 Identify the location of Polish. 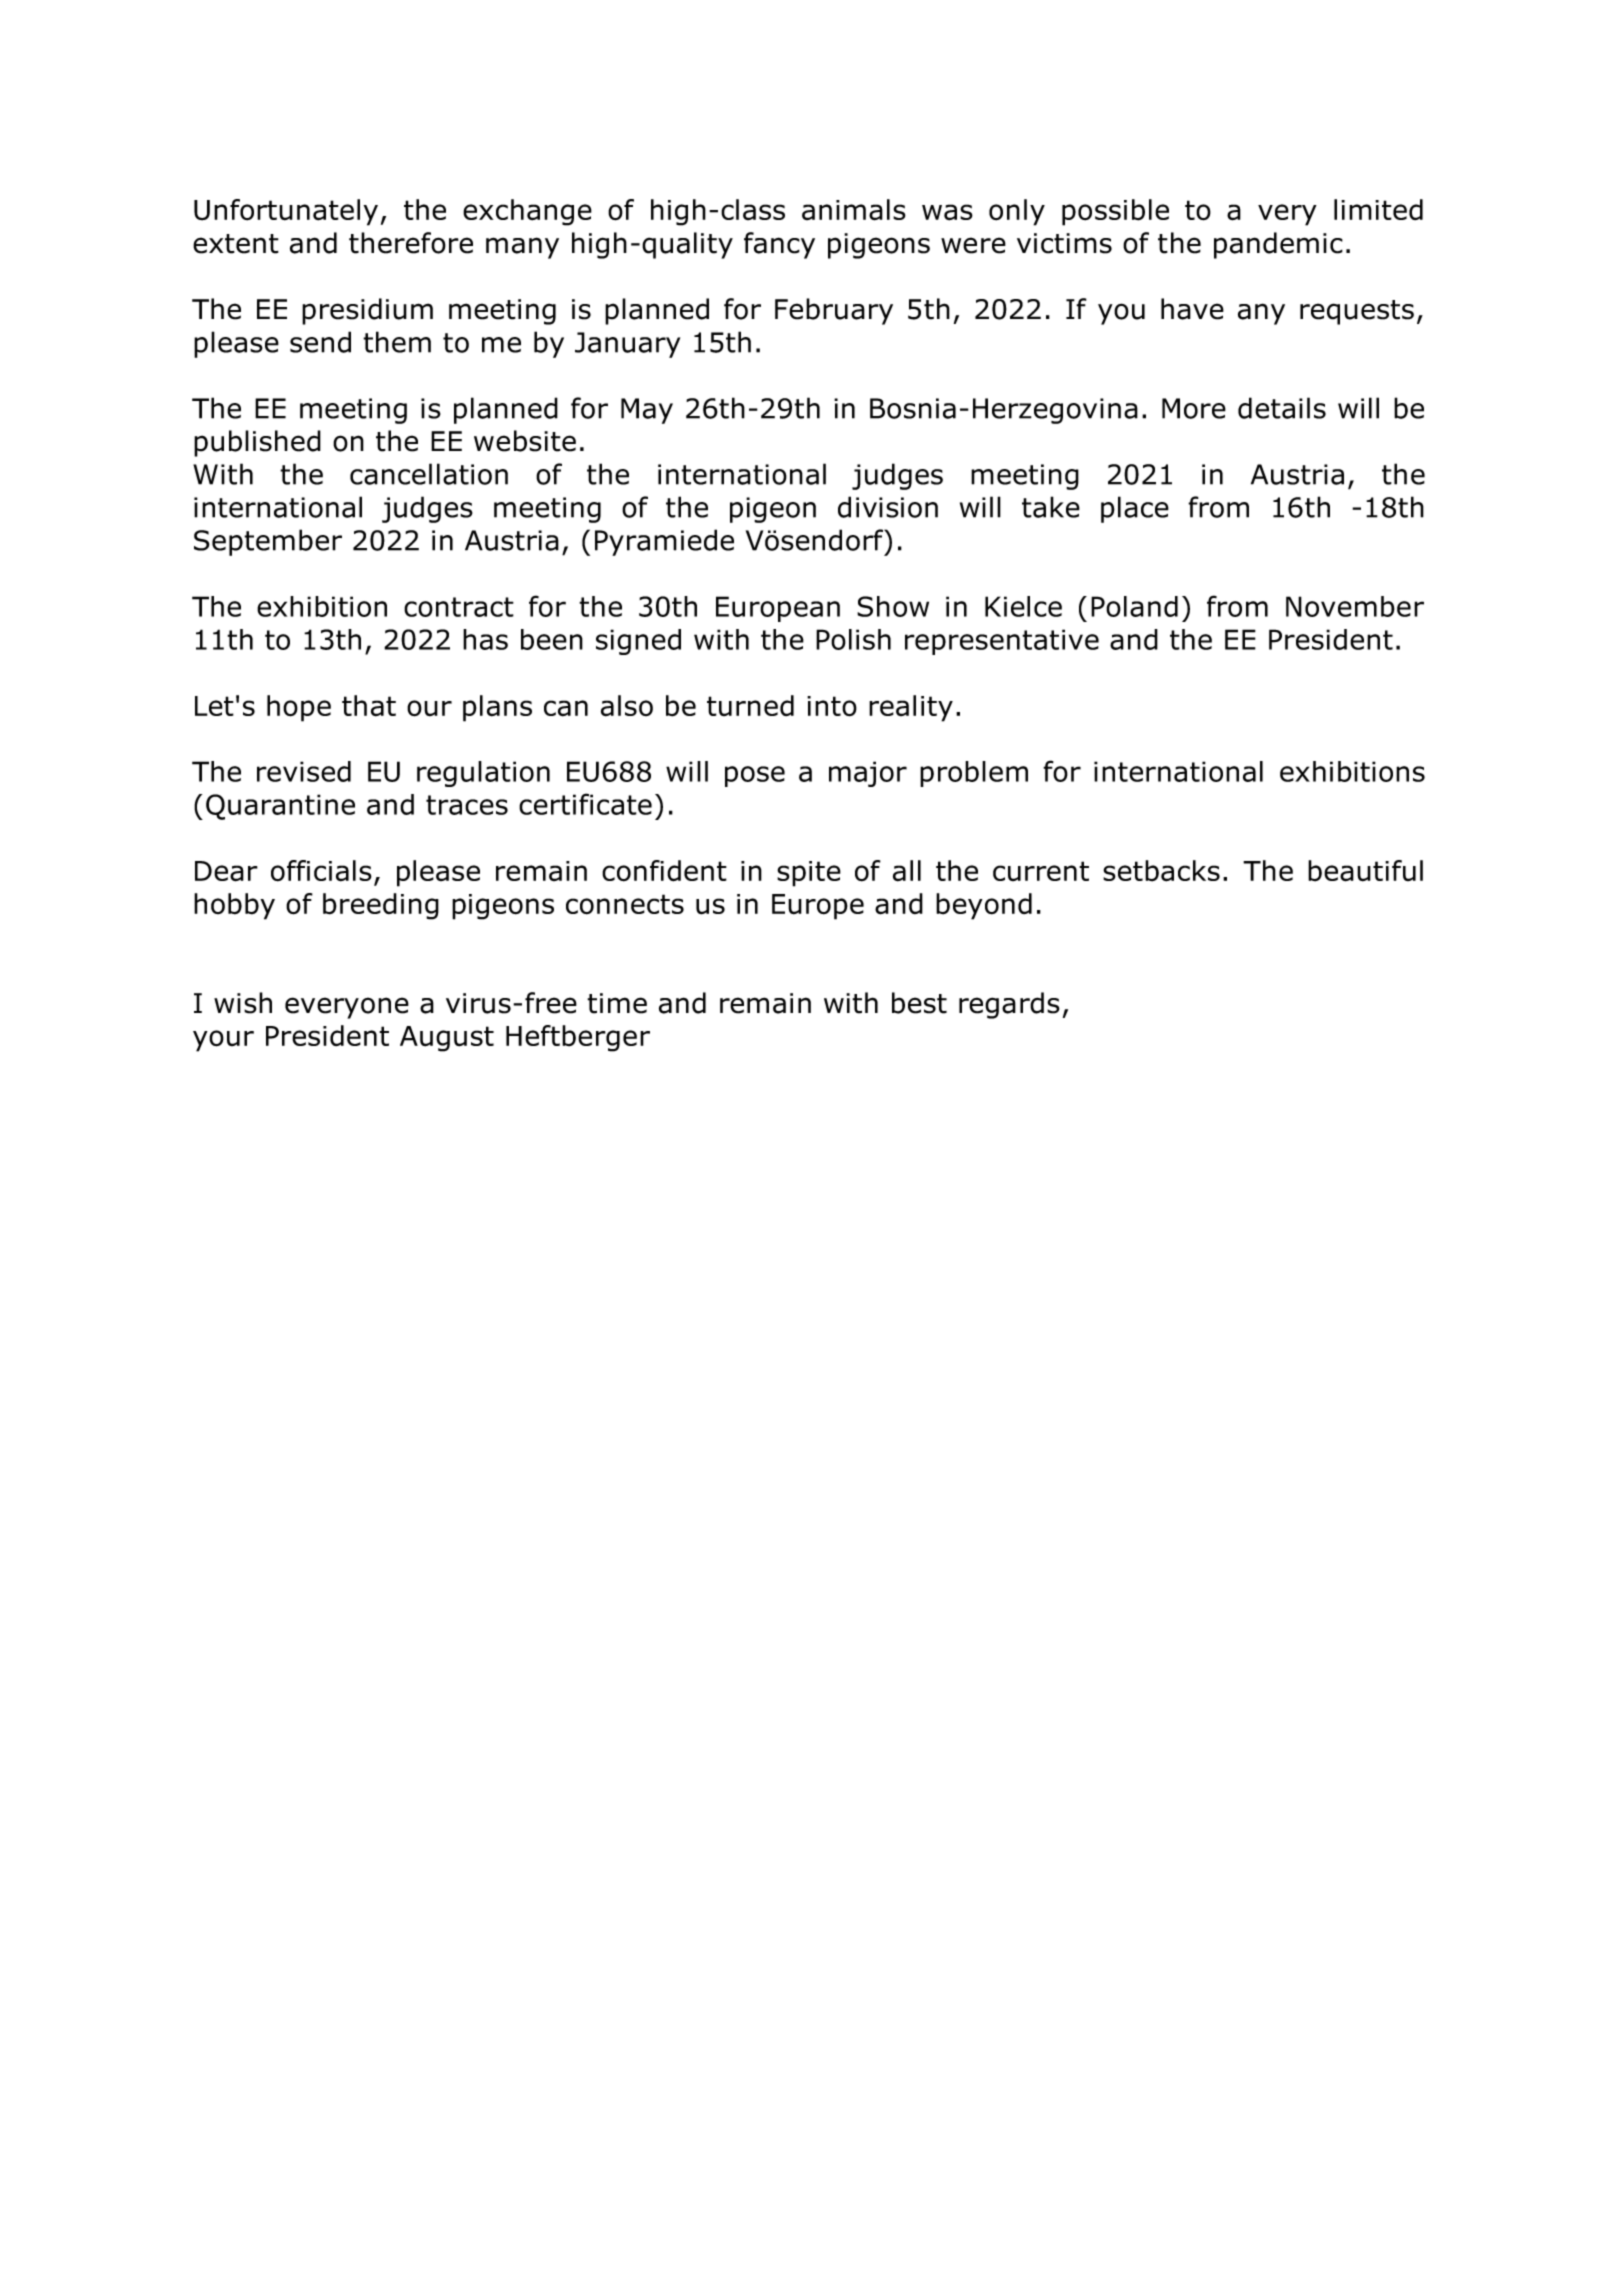
(853, 639).
